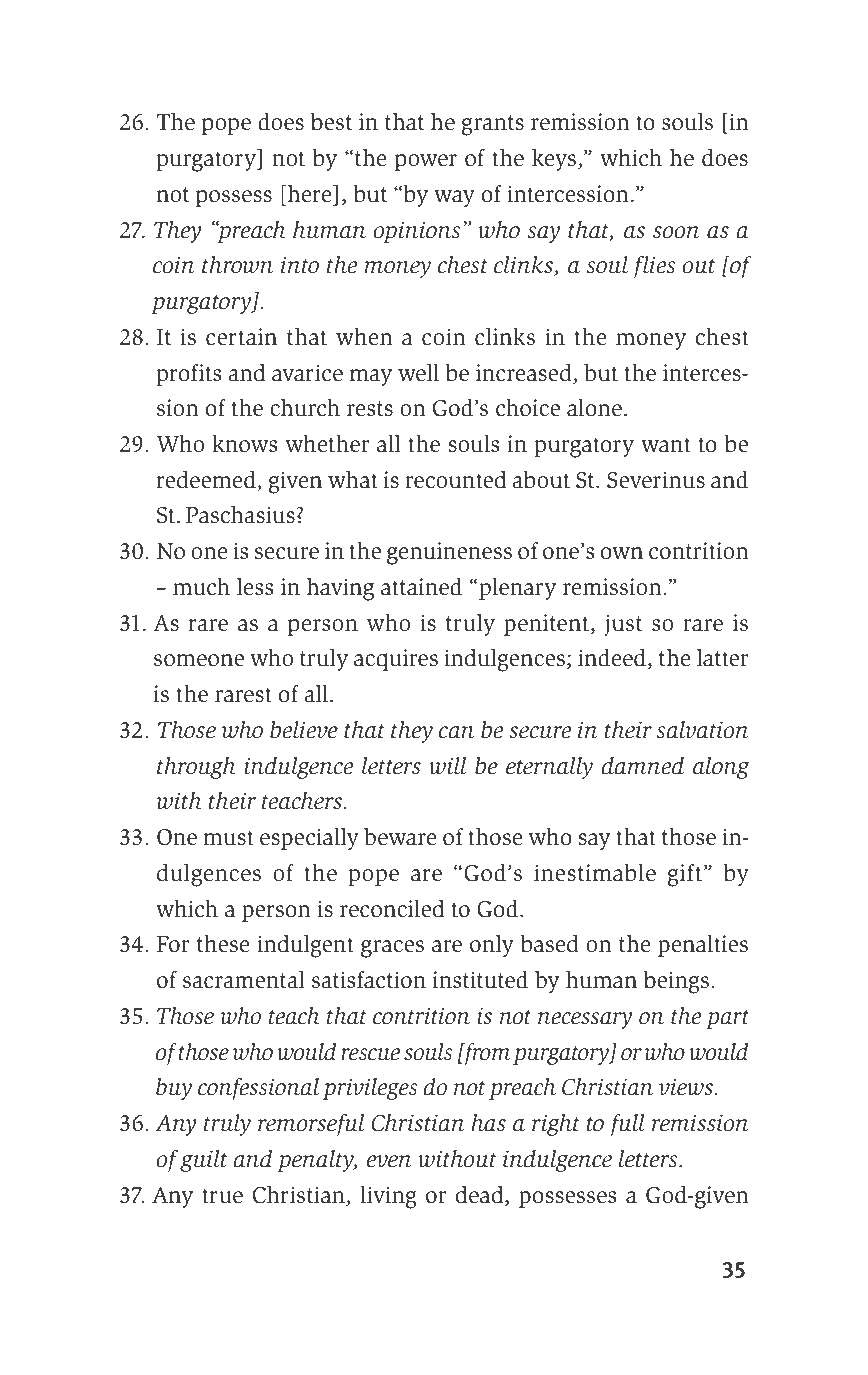 This page has height=1375, width=868. Describe the element at coordinates (311, 194) in the page. I see `here` at that location.
